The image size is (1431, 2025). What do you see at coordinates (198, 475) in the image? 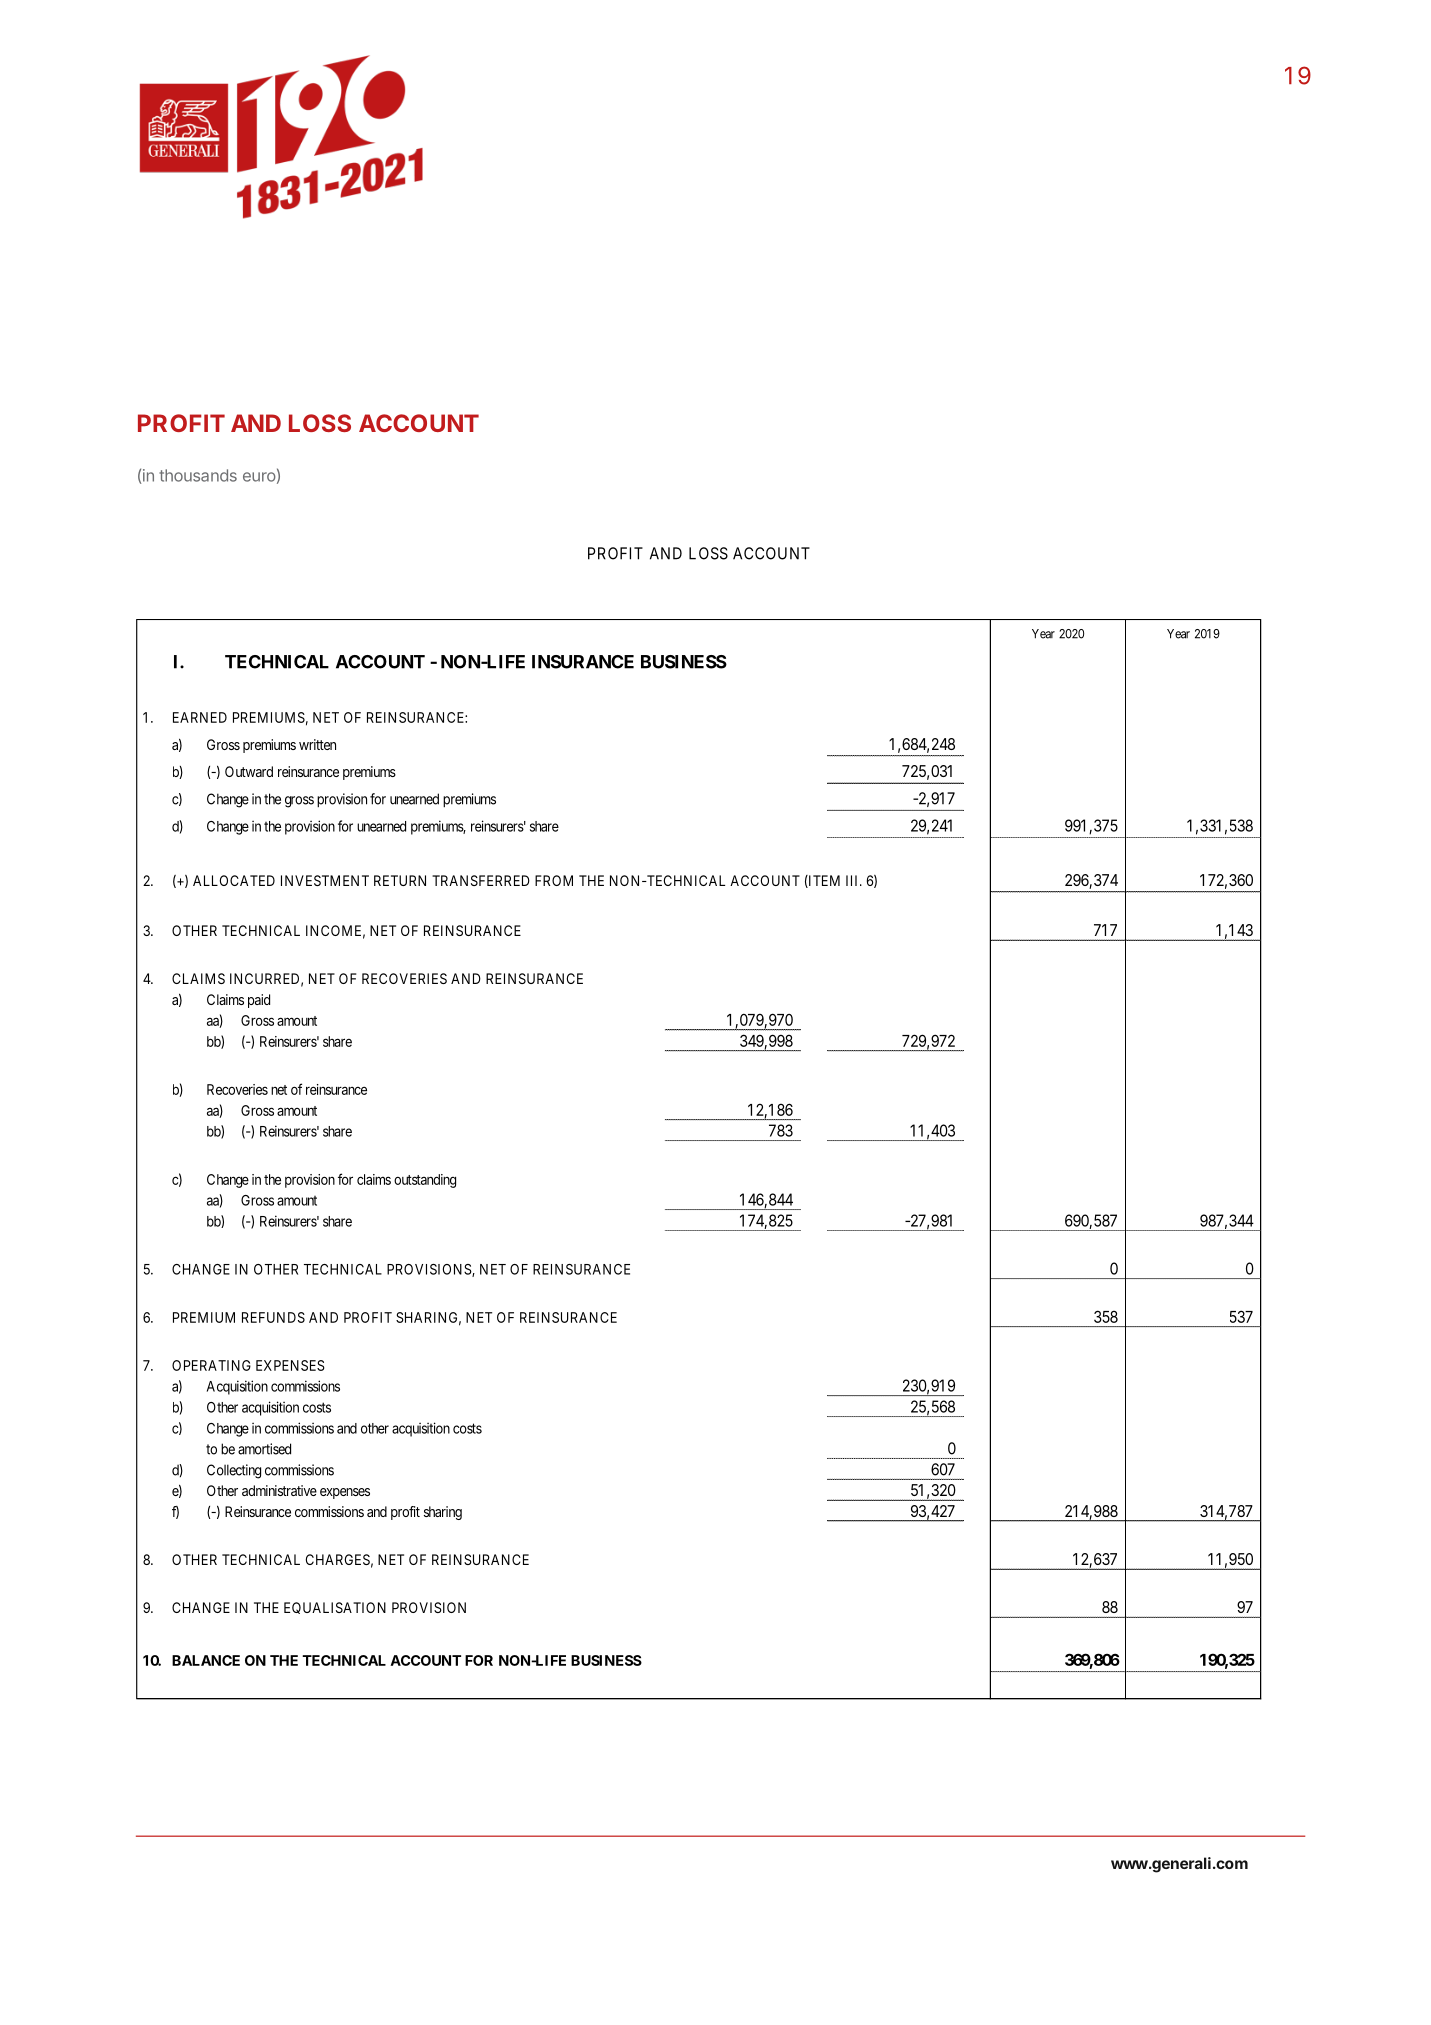
I see `thousands` at bounding box center [198, 475].
